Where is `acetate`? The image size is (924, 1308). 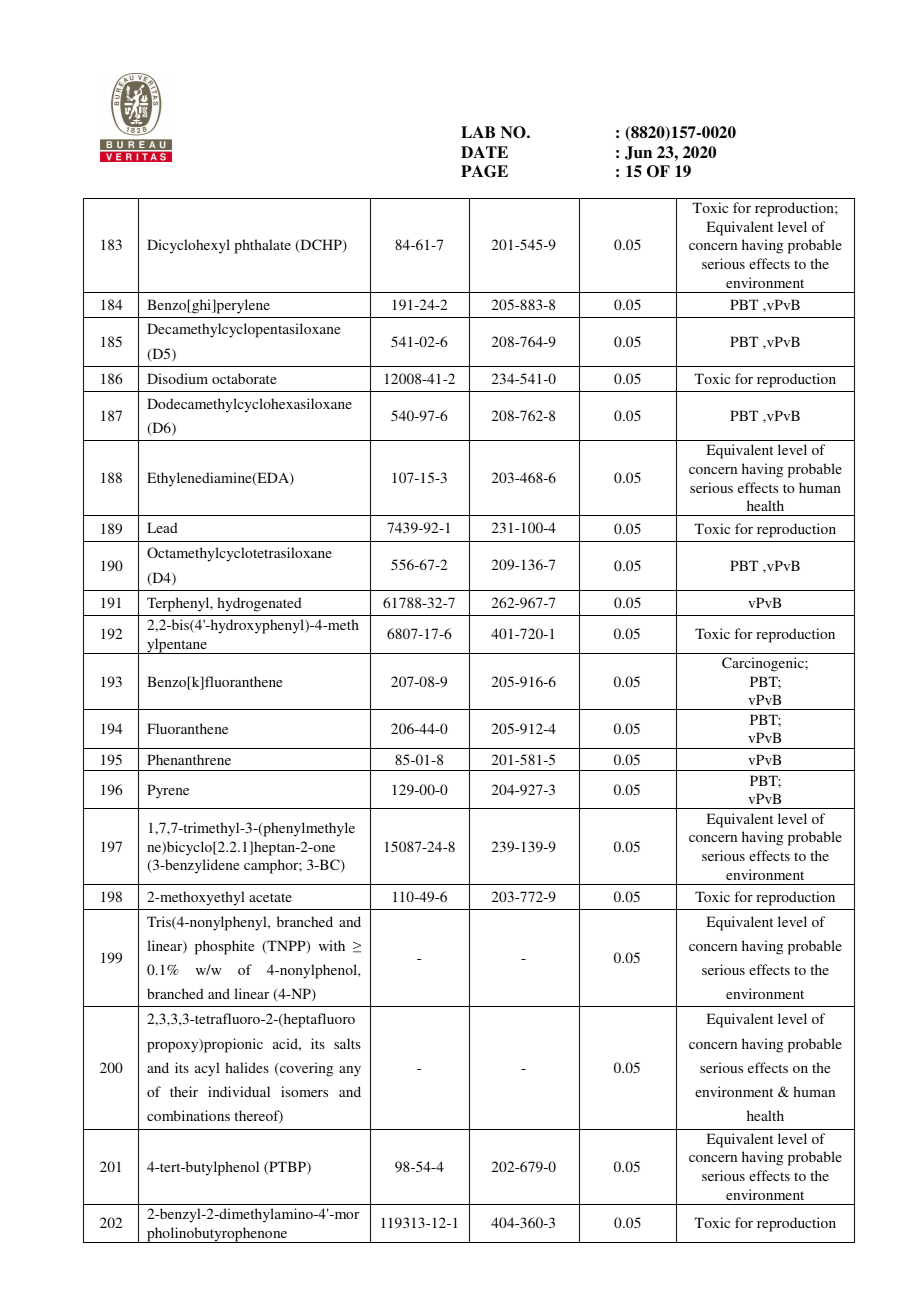
acetate is located at coordinates (270, 897).
